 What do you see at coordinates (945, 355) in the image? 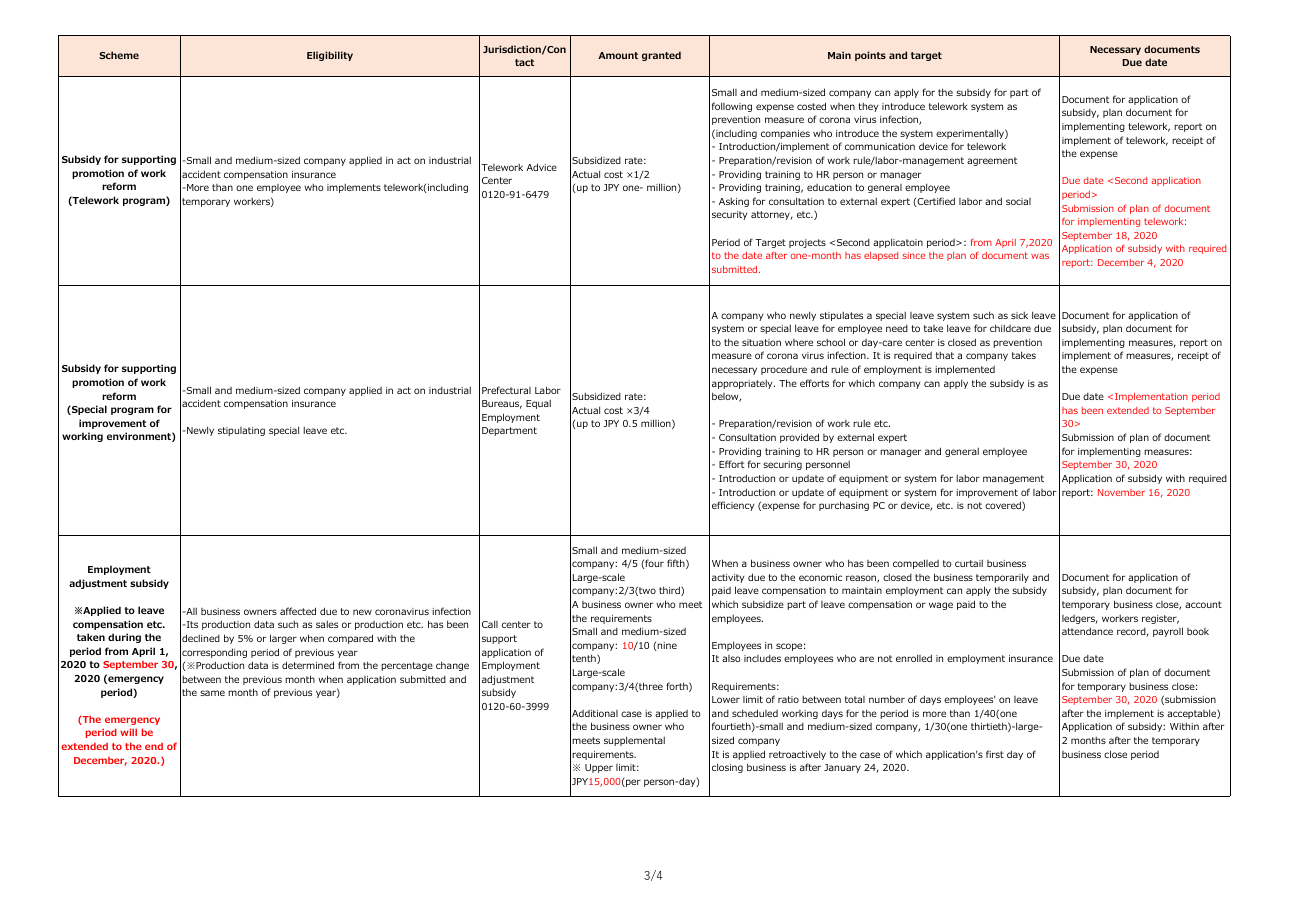
I see `that` at bounding box center [945, 355].
